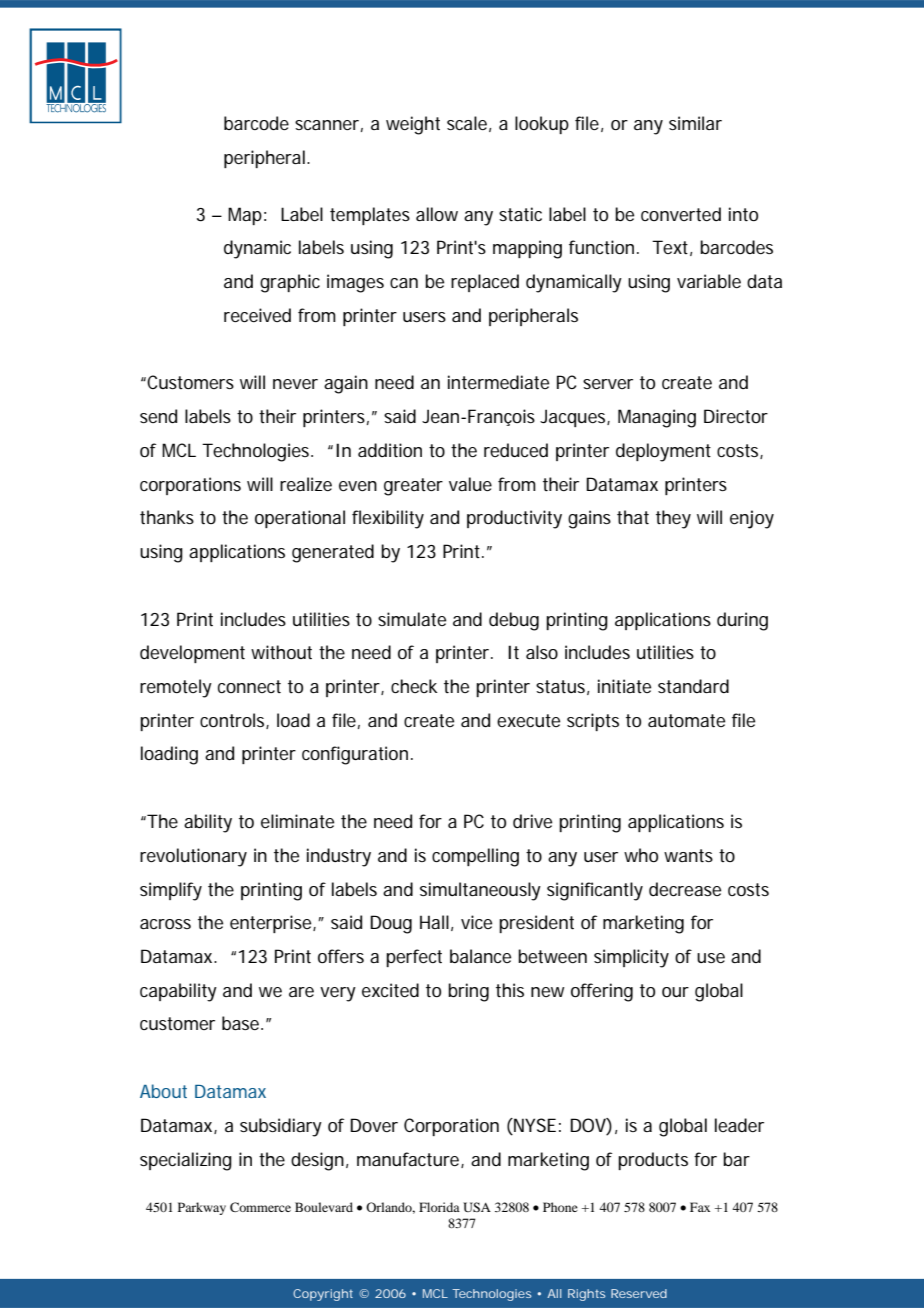 The width and height of the image is (924, 1308). Describe the element at coordinates (439, 1207) in the image. I see `Florida` at that location.
